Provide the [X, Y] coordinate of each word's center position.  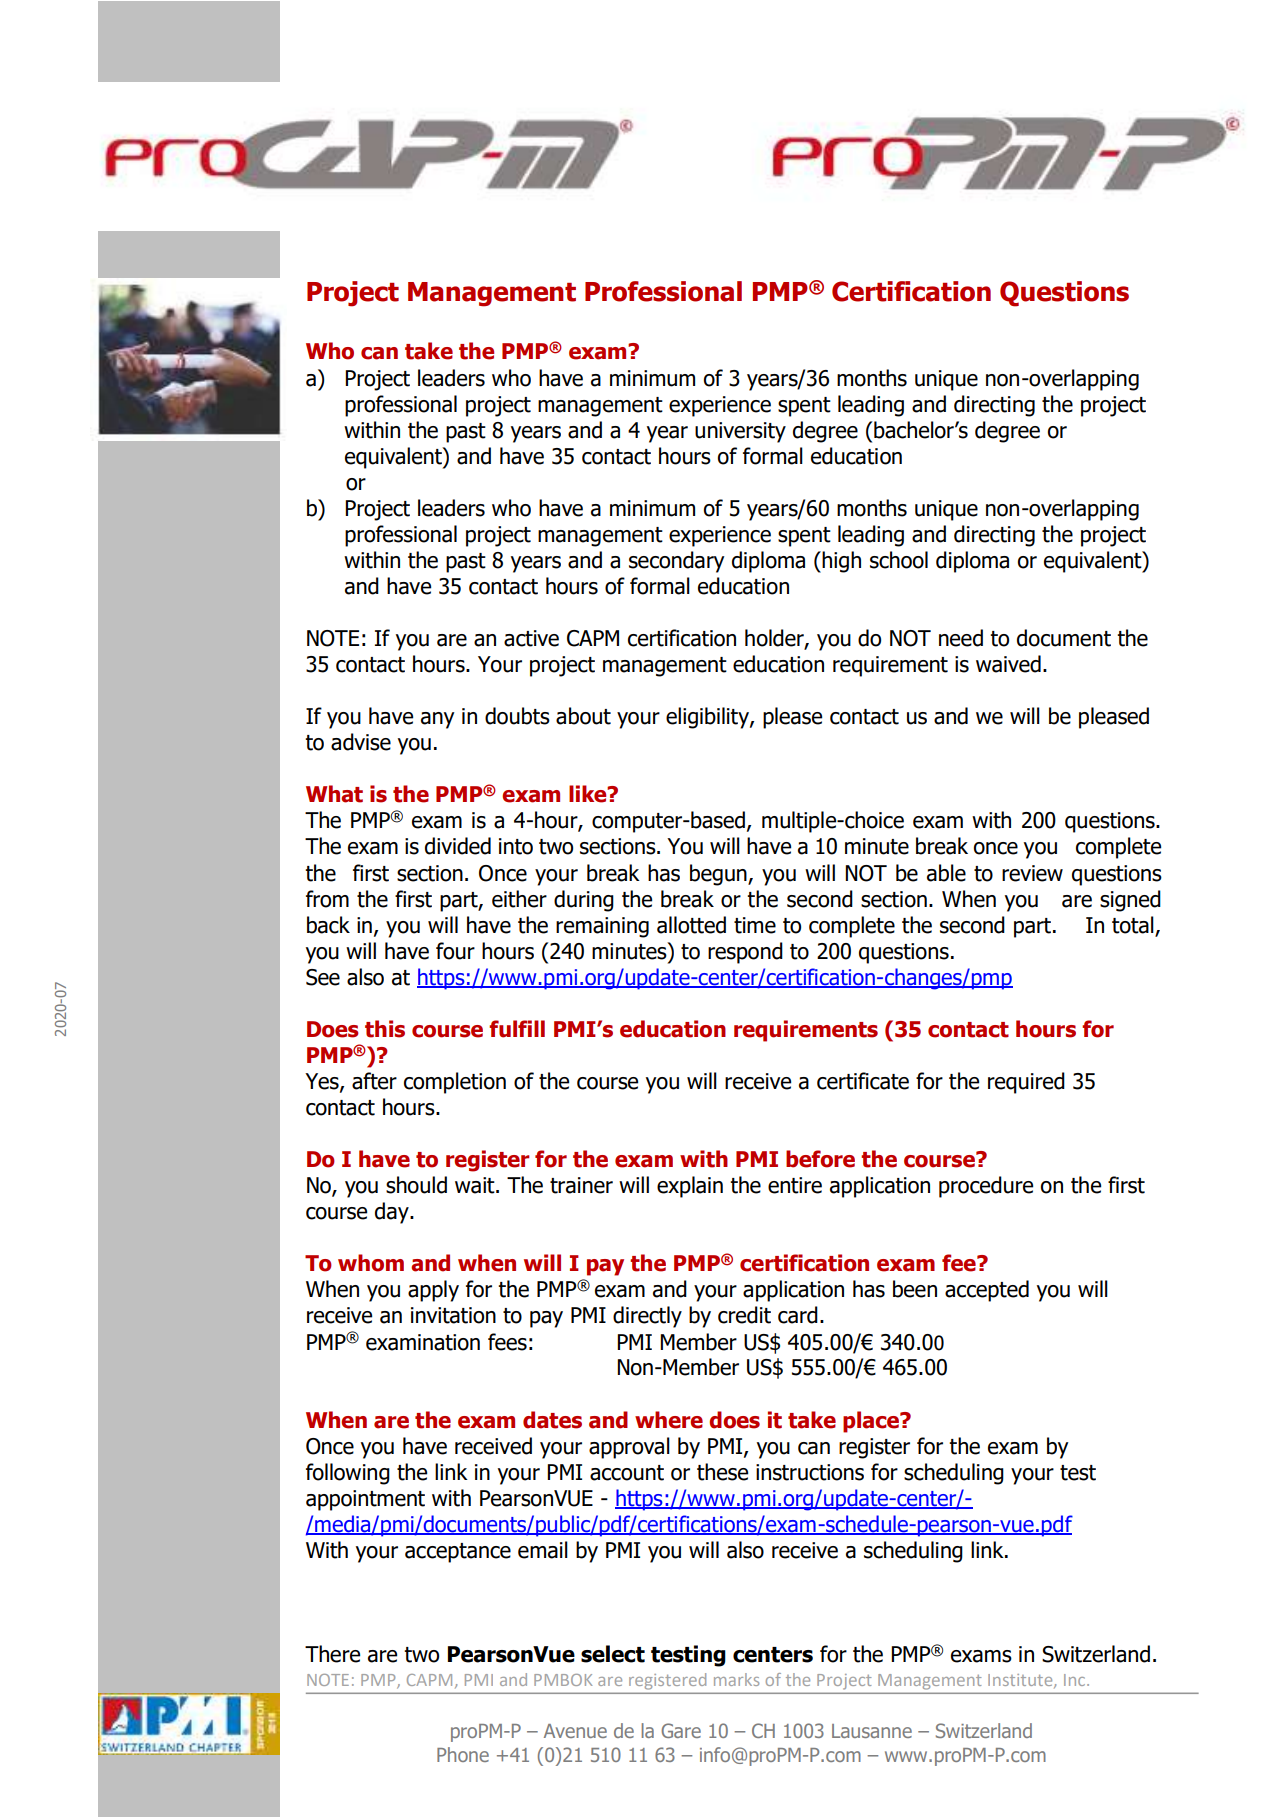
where [669, 1420]
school [899, 560]
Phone [463, 1754]
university [740, 432]
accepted [987, 1291]
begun [719, 875]
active [531, 638]
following [348, 1474]
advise [361, 742]
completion [455, 1083]
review [1032, 873]
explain [690, 1187]
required [1026, 1083]
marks [736, 1679]
